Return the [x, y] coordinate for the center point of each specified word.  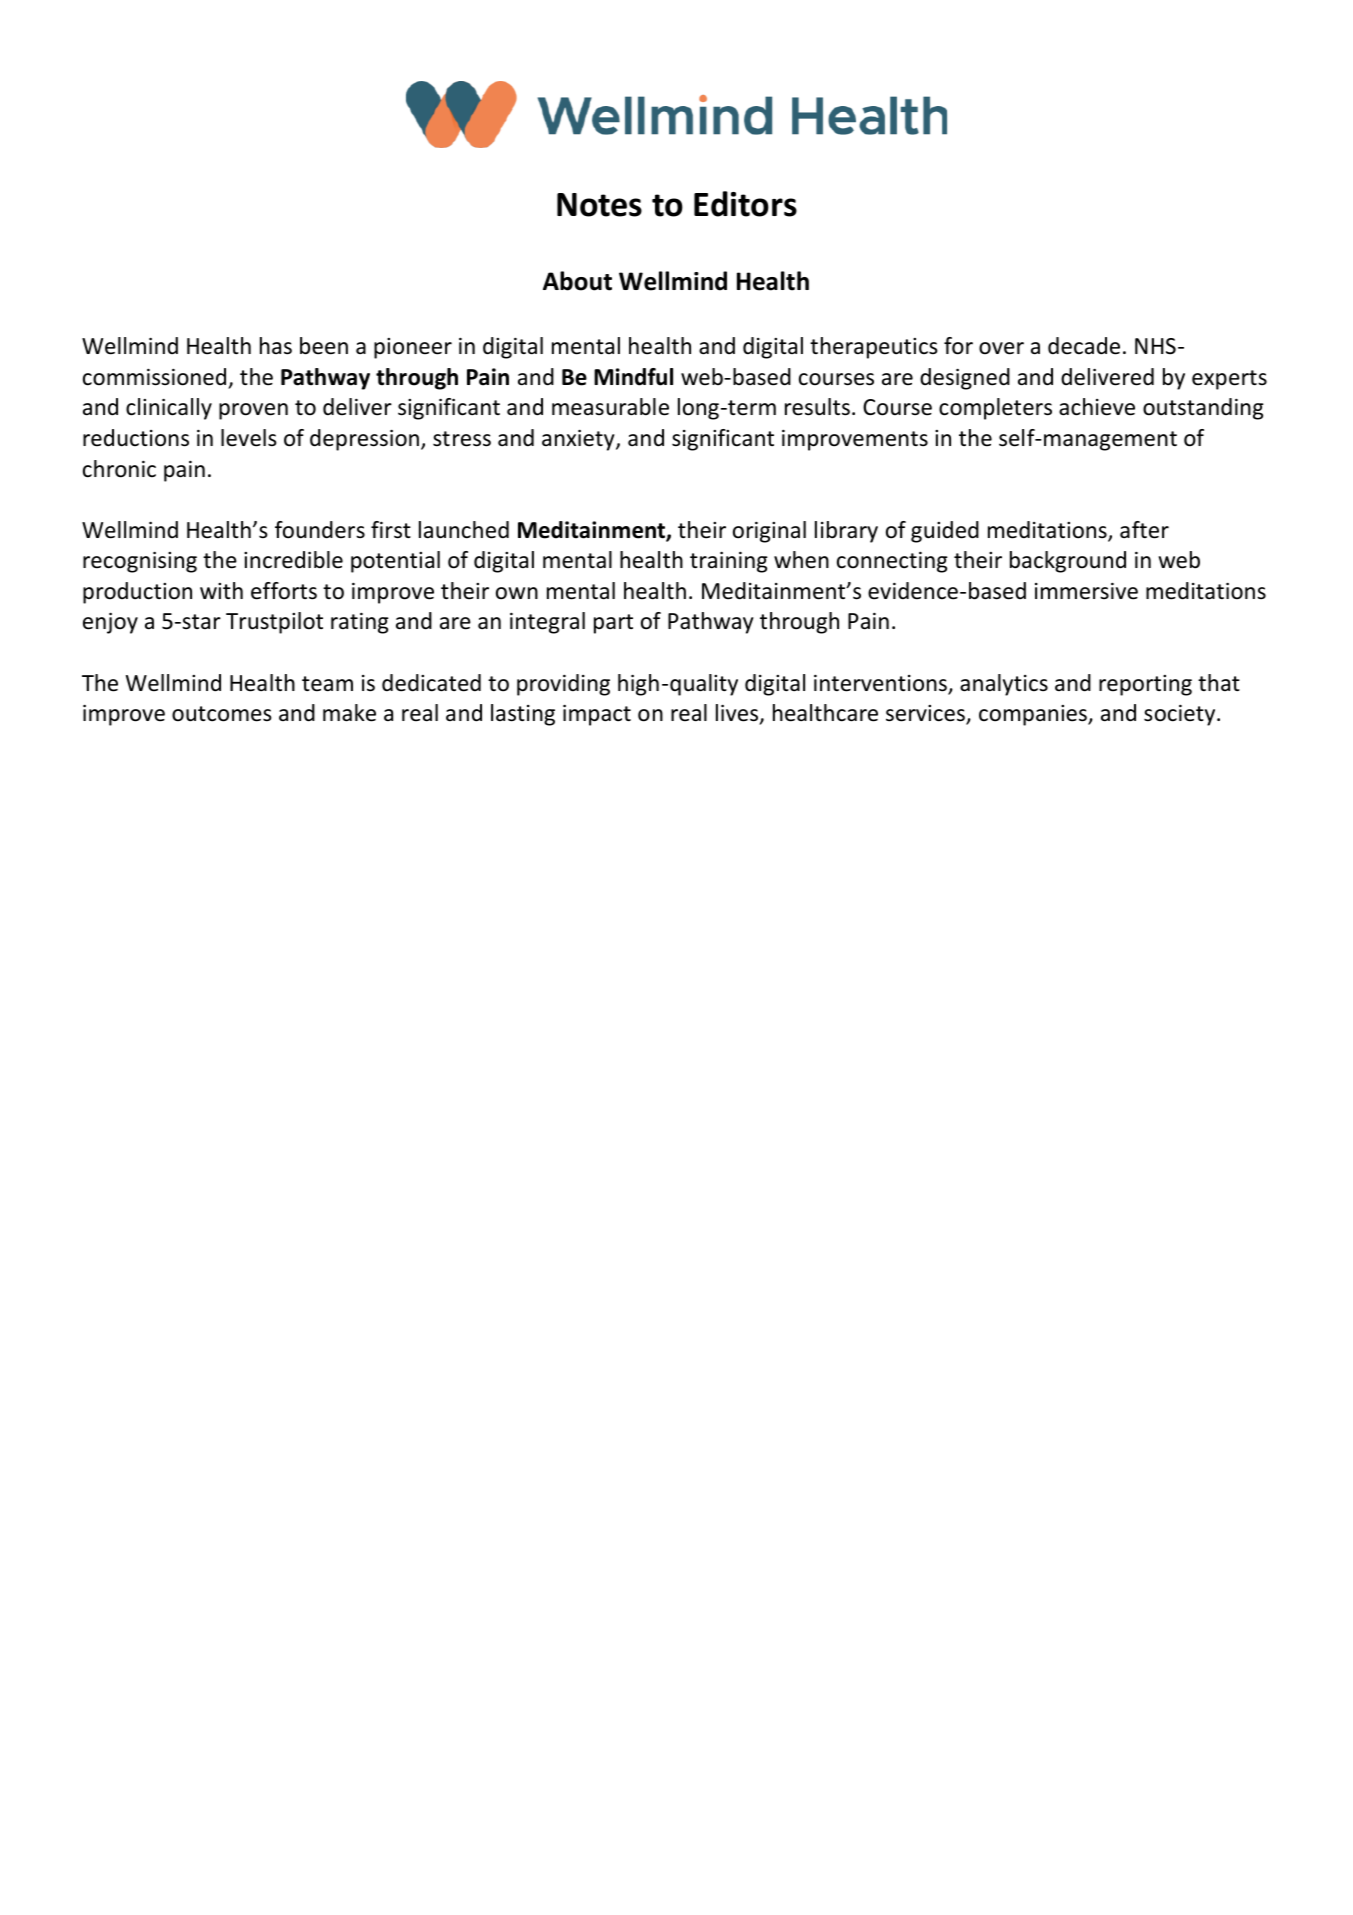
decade [1084, 346]
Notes [599, 205]
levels [249, 438]
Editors [745, 204]
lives [738, 714]
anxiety [579, 440]
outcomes [222, 714]
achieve [1097, 407]
